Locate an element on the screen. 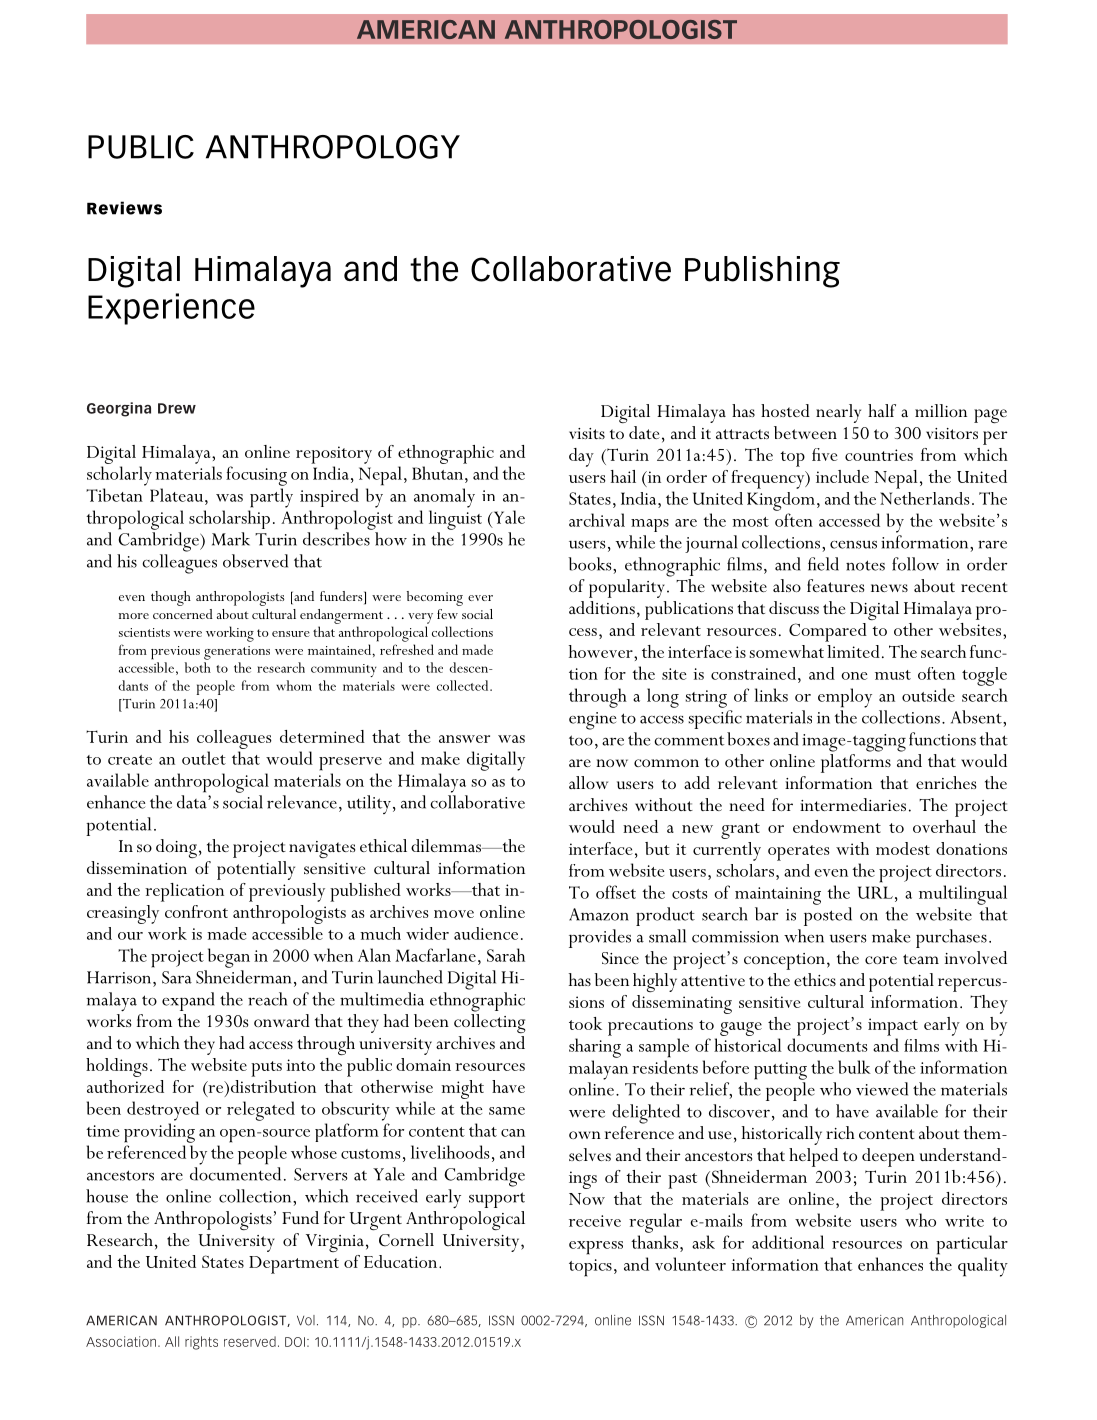 The width and height of the screenshot is (1097, 1420). day is located at coordinates (581, 457).
